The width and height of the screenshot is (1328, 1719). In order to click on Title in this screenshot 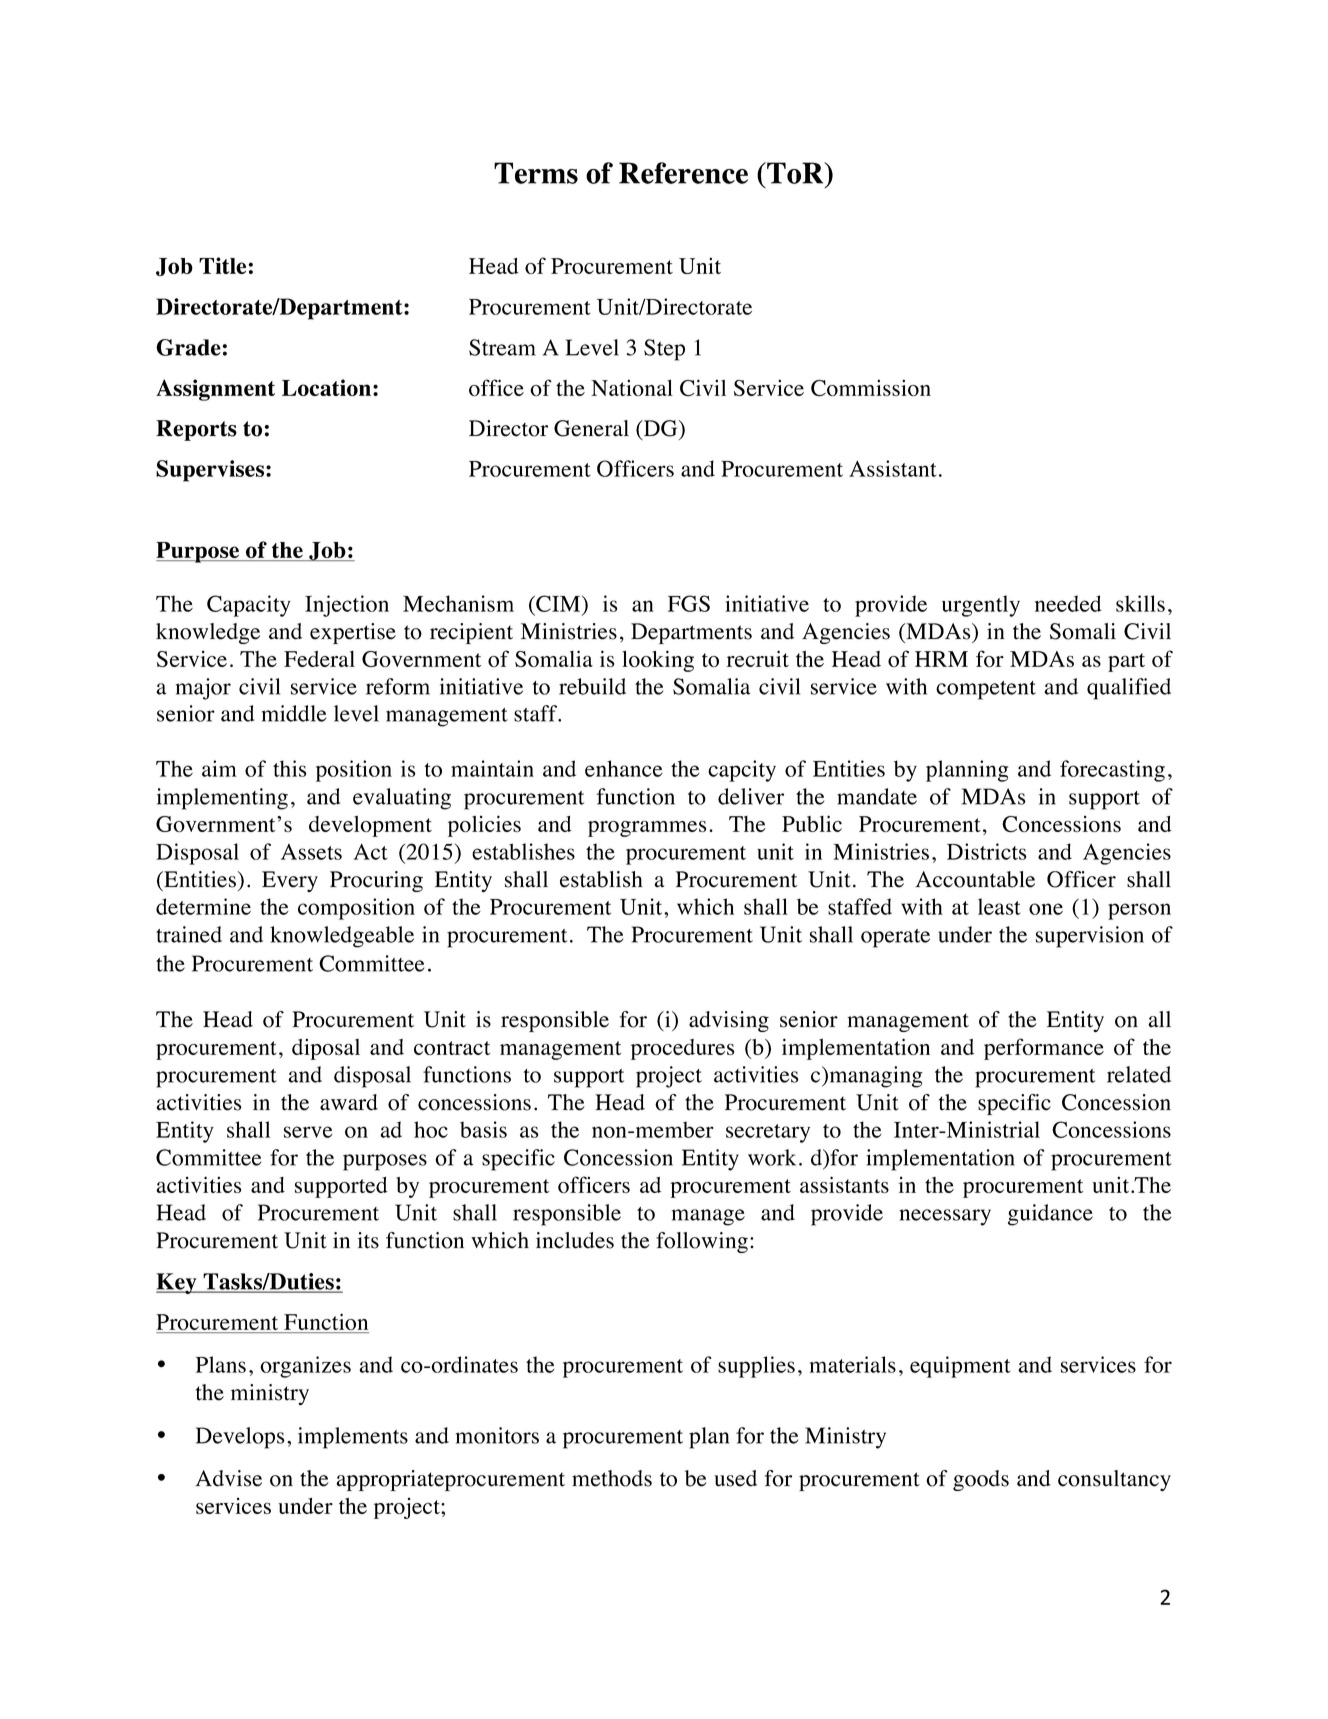, I will do `click(222, 265)`.
